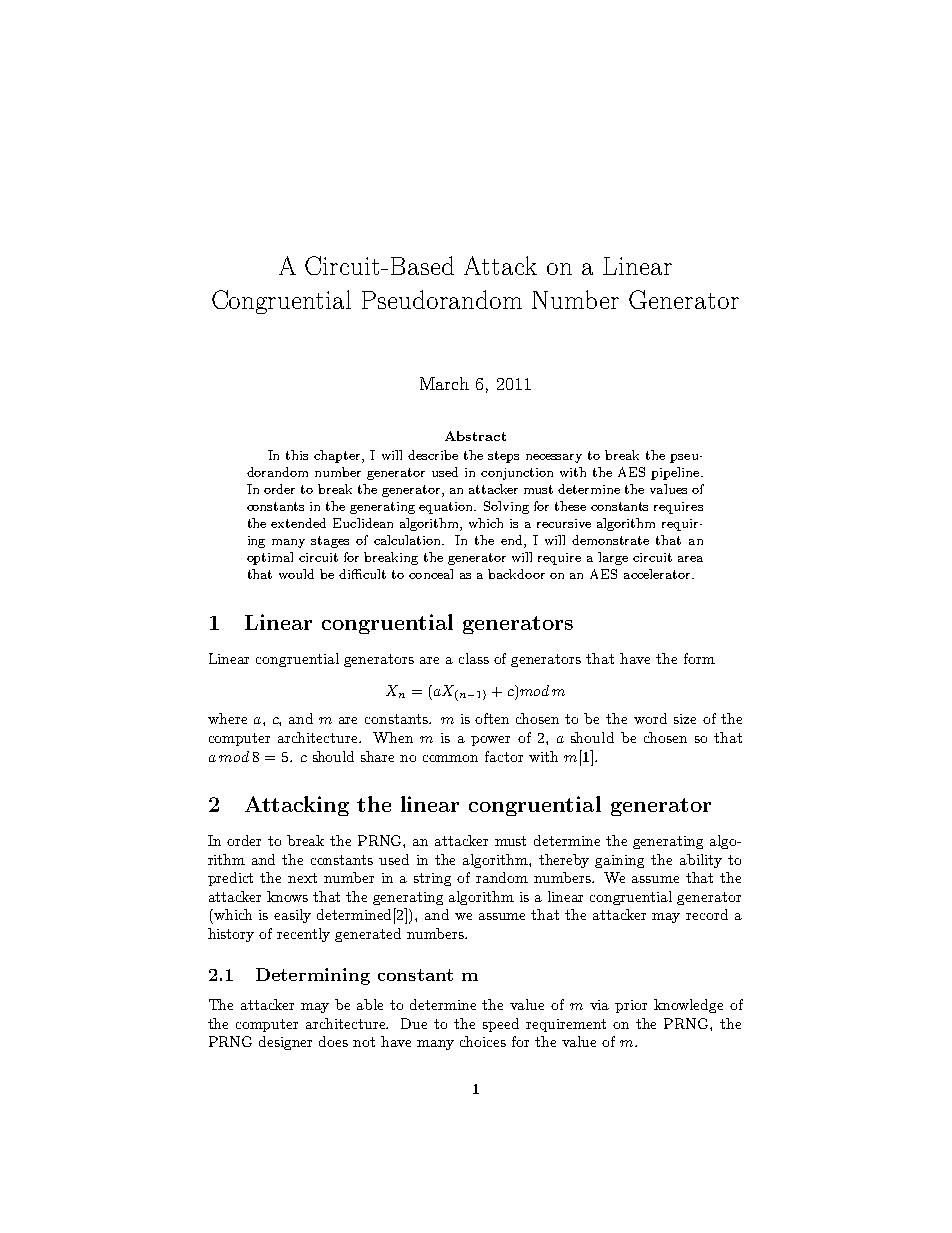  What do you see at coordinates (302, 878) in the screenshot?
I see `next` at bounding box center [302, 878].
